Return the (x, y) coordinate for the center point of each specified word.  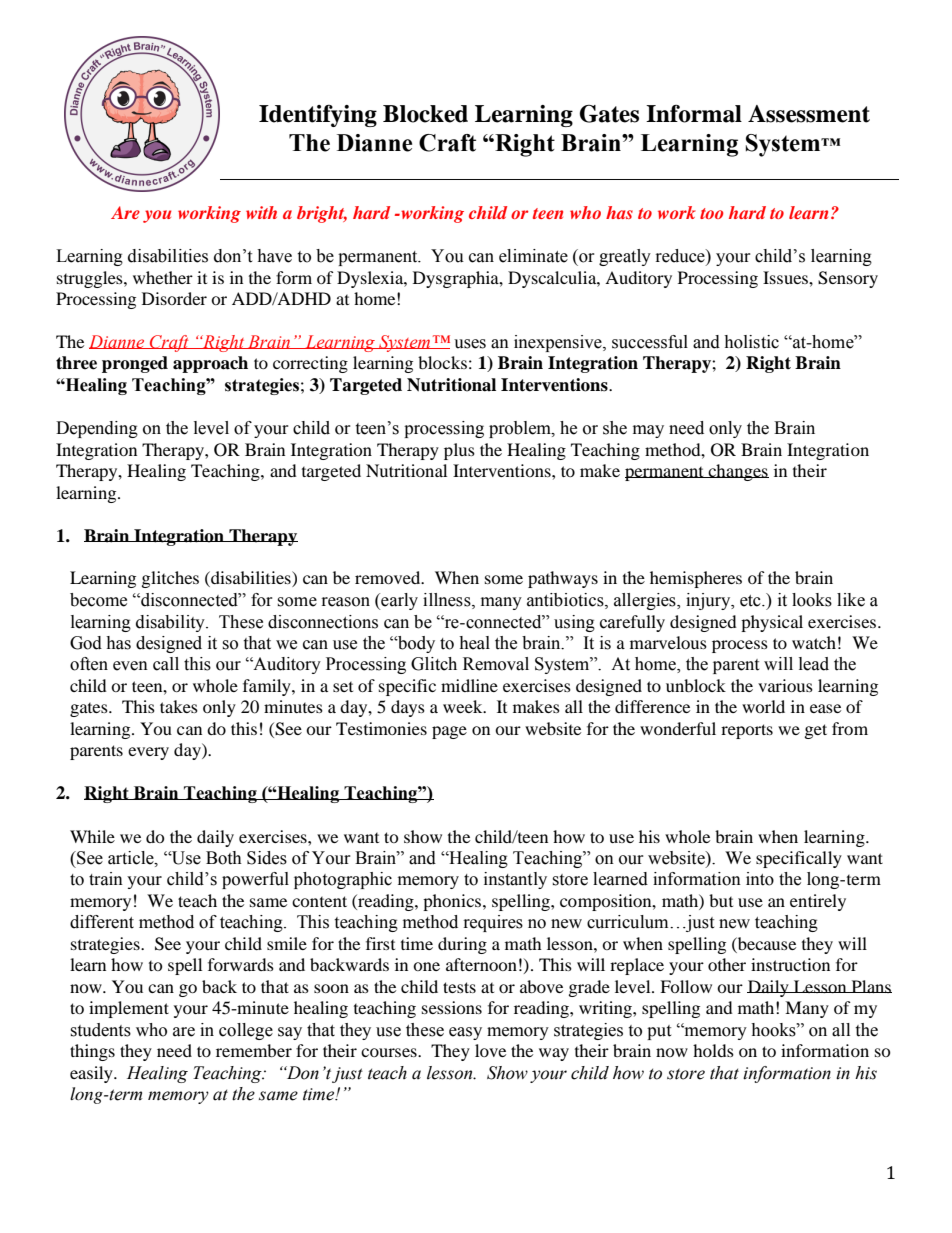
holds (713, 1050)
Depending (97, 429)
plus (459, 451)
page (449, 732)
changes (737, 472)
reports (747, 731)
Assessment (809, 114)
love (490, 1050)
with (261, 212)
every (148, 753)
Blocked (425, 114)
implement (129, 1009)
